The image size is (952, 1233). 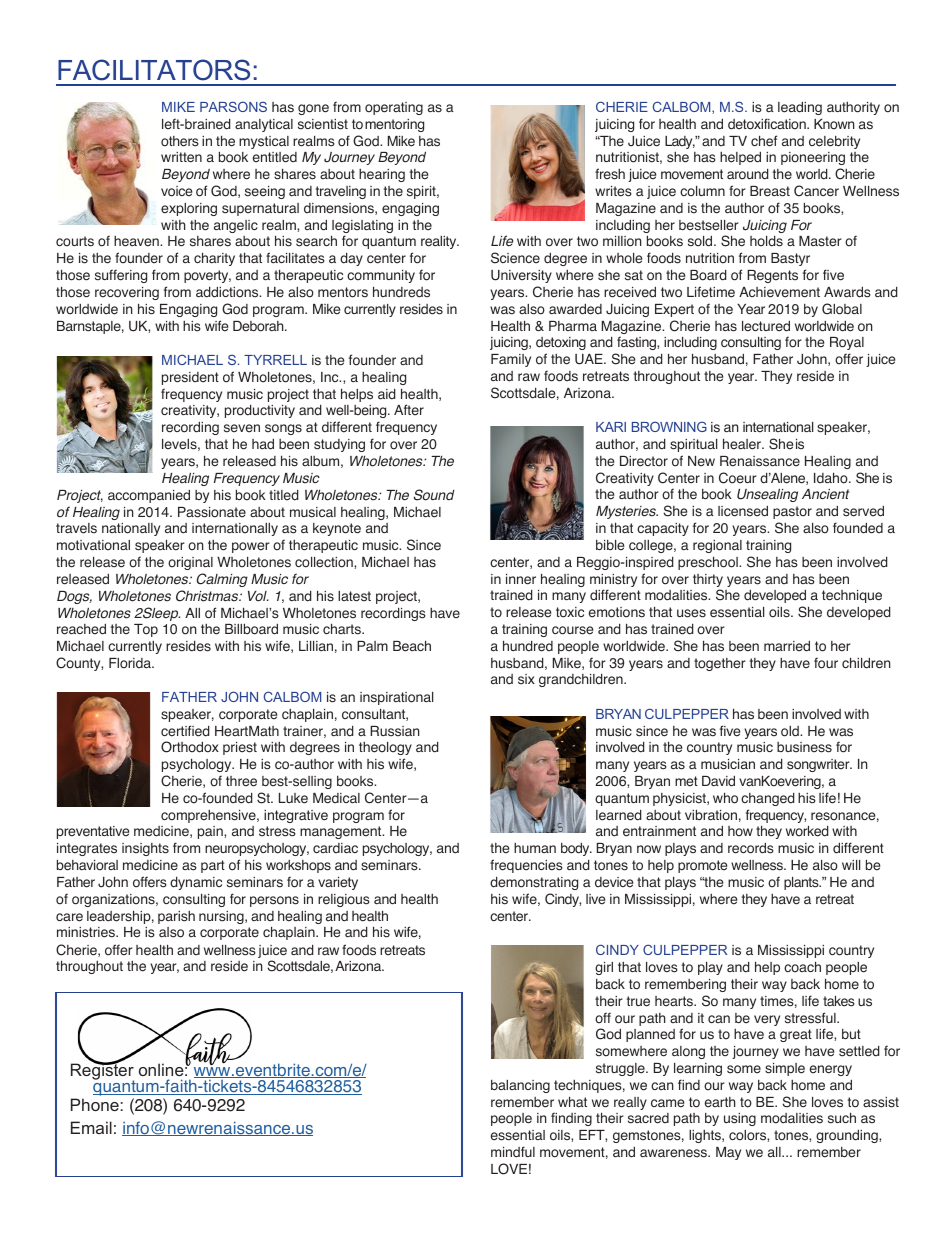 What do you see at coordinates (764, 141) in the image?
I see `chef` at bounding box center [764, 141].
